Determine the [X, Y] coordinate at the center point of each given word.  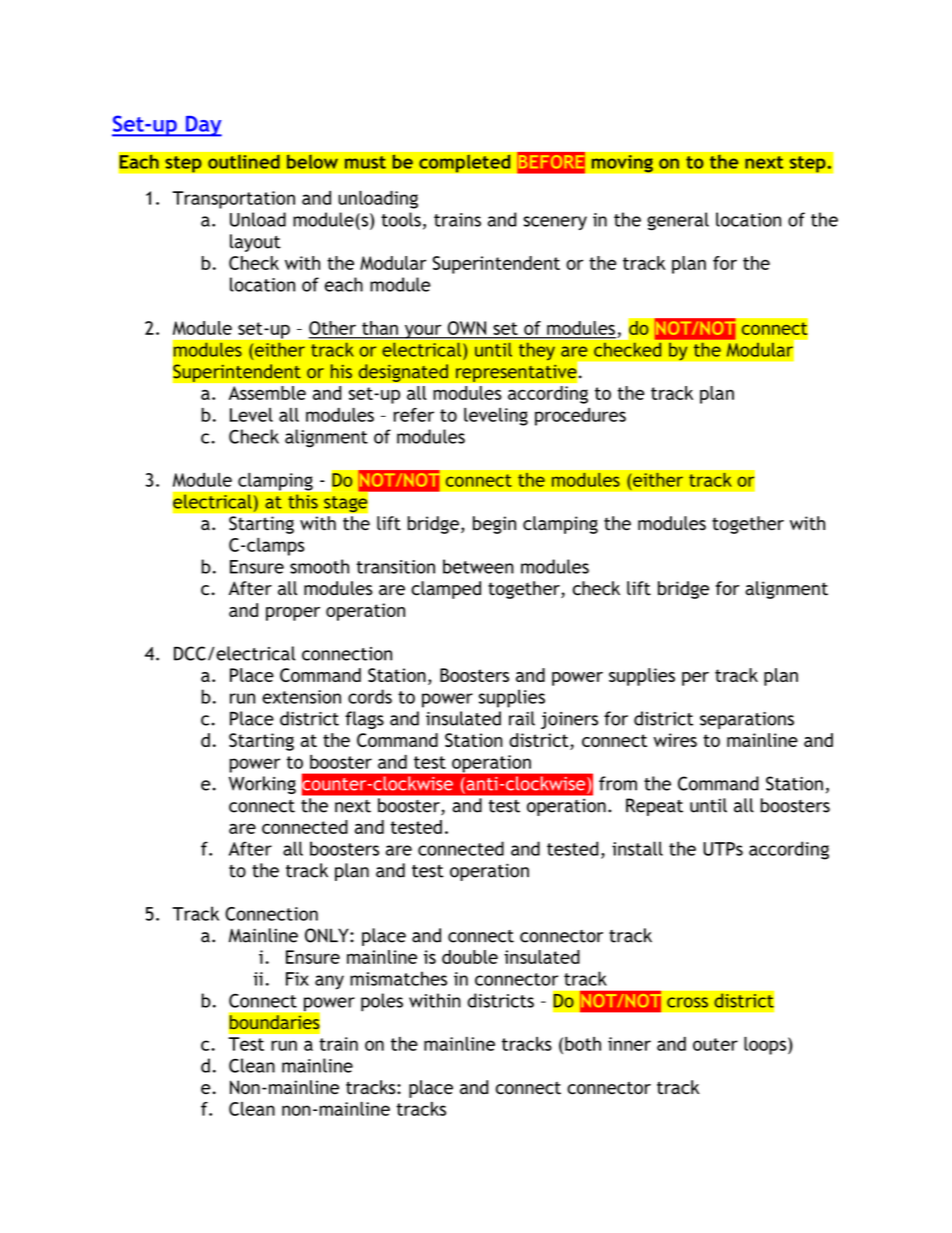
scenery [555, 223]
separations [747, 720]
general [678, 221]
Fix [297, 979]
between [478, 566]
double [470, 957]
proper [293, 614]
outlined [244, 161]
